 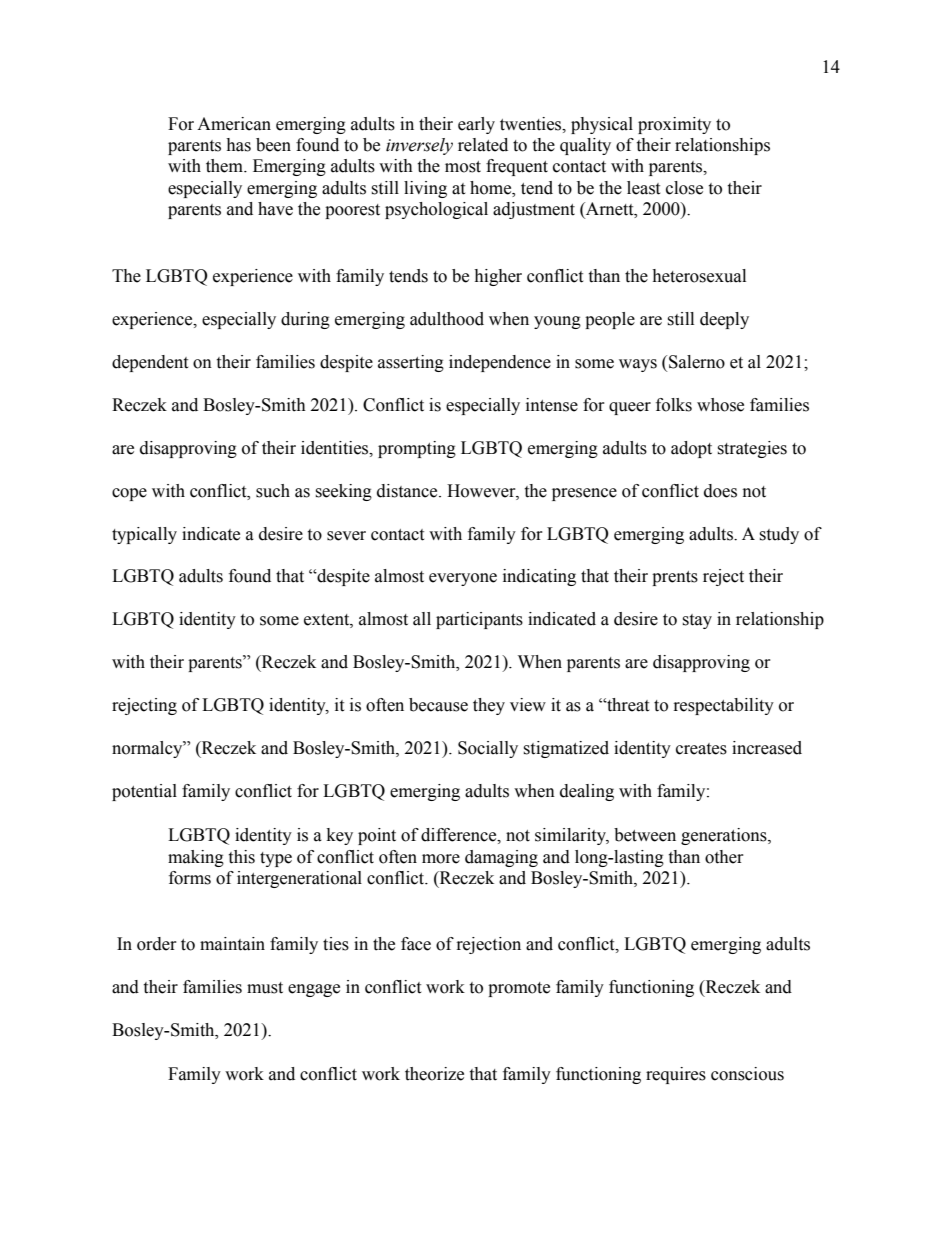 What do you see at coordinates (411, 363) in the screenshot?
I see `asserting` at bounding box center [411, 363].
